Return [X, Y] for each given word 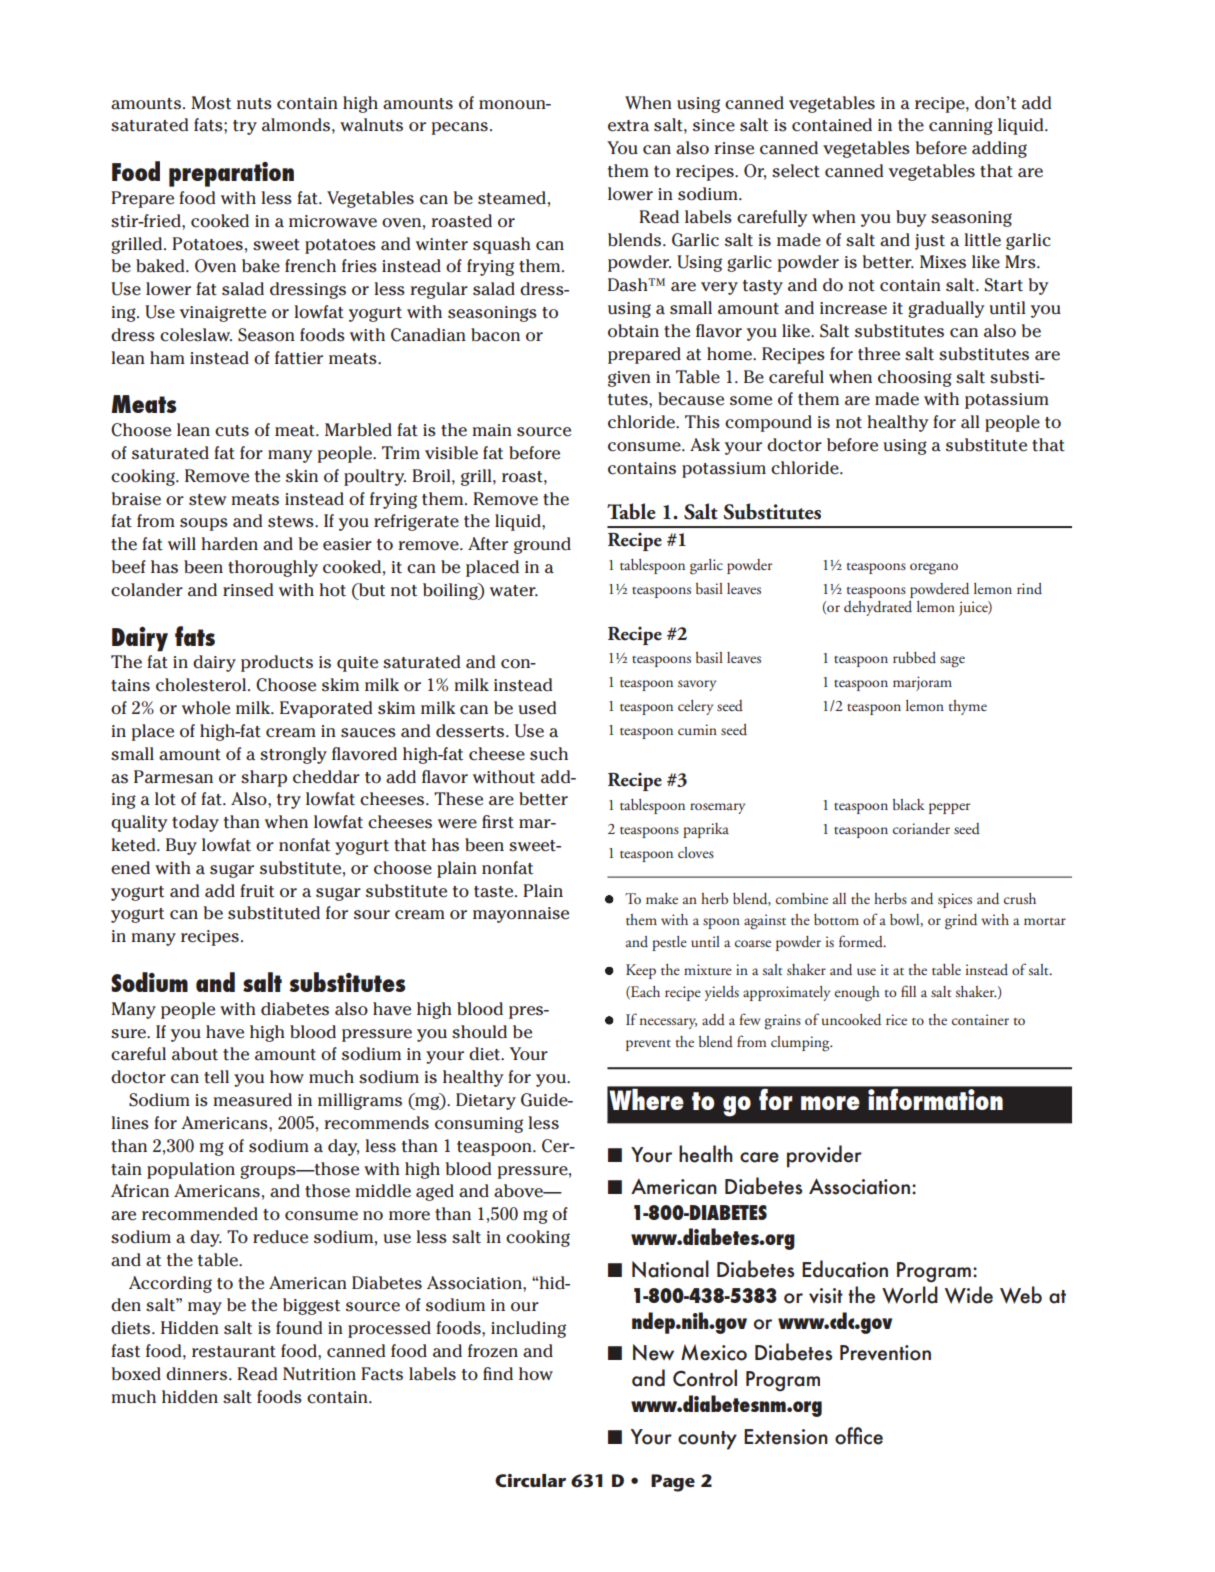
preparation [231, 174]
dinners [196, 1374]
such [549, 754]
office [859, 1436]
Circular [530, 1481]
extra [628, 126]
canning [961, 127]
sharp [264, 778]
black [909, 804]
